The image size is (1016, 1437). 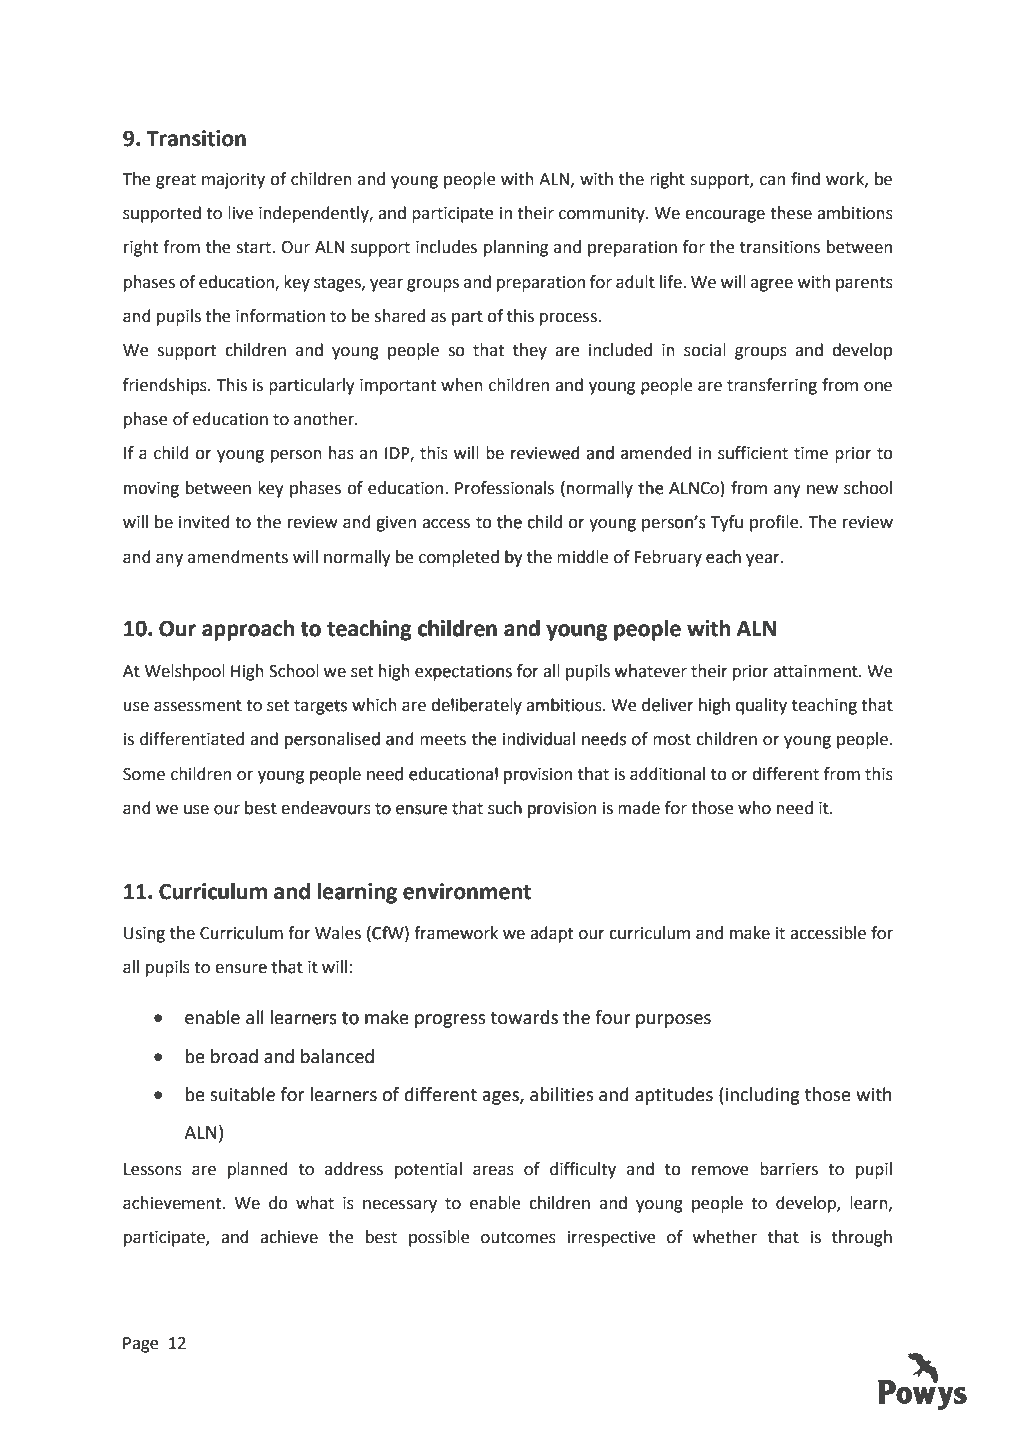 What do you see at coordinates (539, 739) in the screenshot?
I see `individual` at bounding box center [539, 739].
